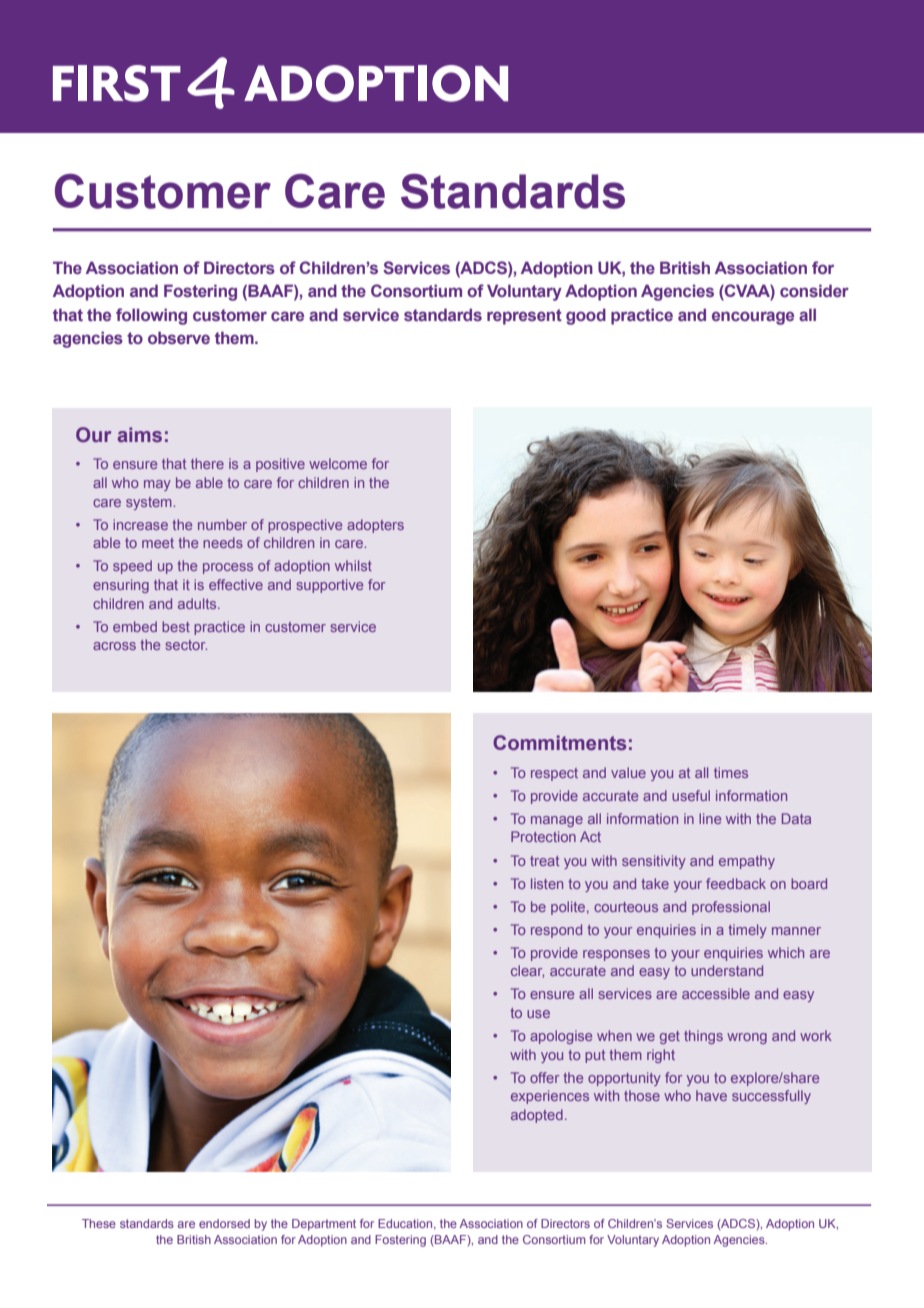  What do you see at coordinates (711, 1095) in the screenshot?
I see `have` at bounding box center [711, 1095].
